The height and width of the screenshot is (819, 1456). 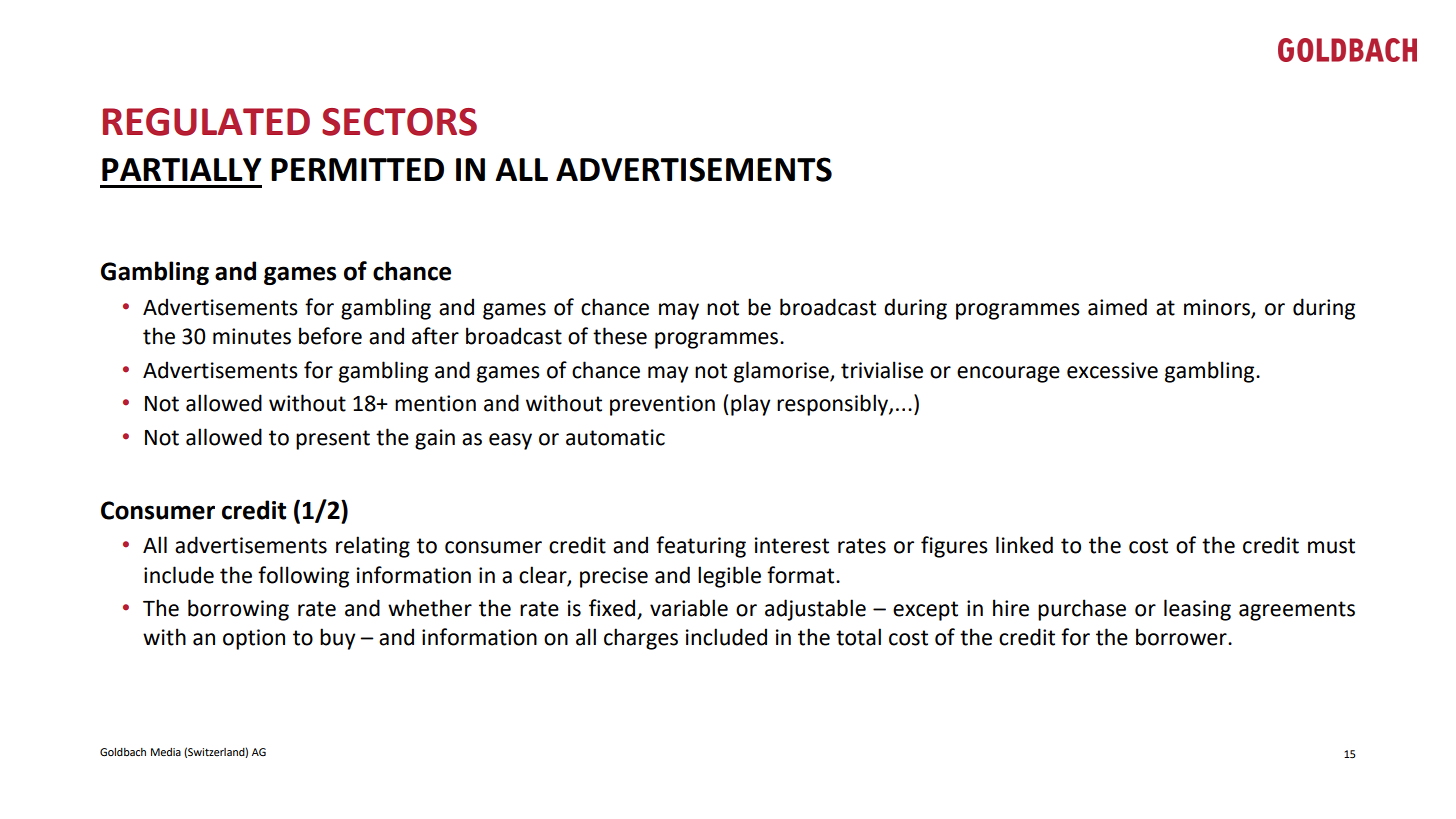 I want to click on REGULATED, so click(x=206, y=122).
